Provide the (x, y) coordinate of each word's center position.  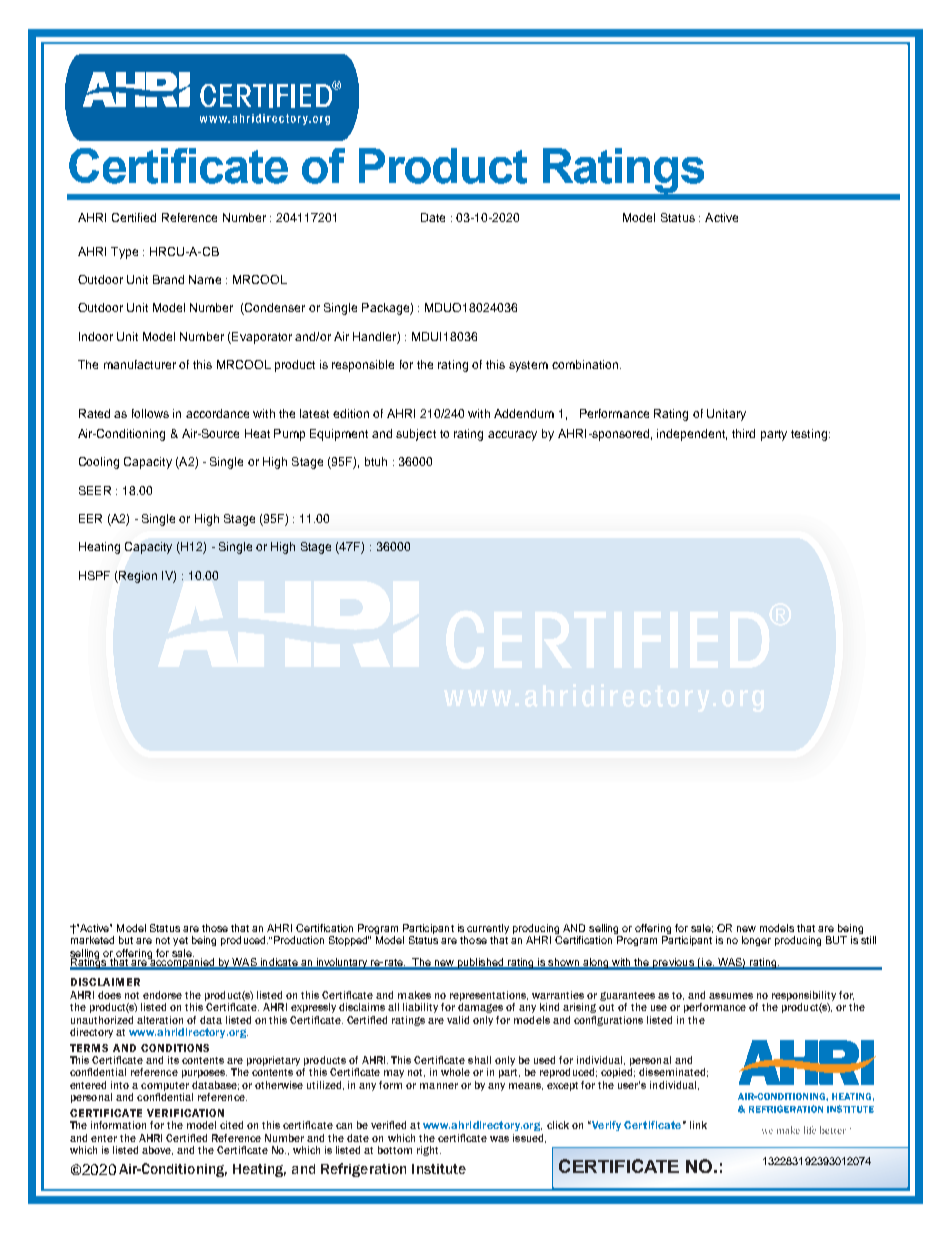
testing (809, 435)
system (528, 366)
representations (489, 996)
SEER (95, 490)
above (157, 1150)
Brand (168, 279)
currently (488, 930)
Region (137, 577)
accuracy (512, 436)
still (868, 940)
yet (180, 941)
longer (756, 941)
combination (585, 364)
